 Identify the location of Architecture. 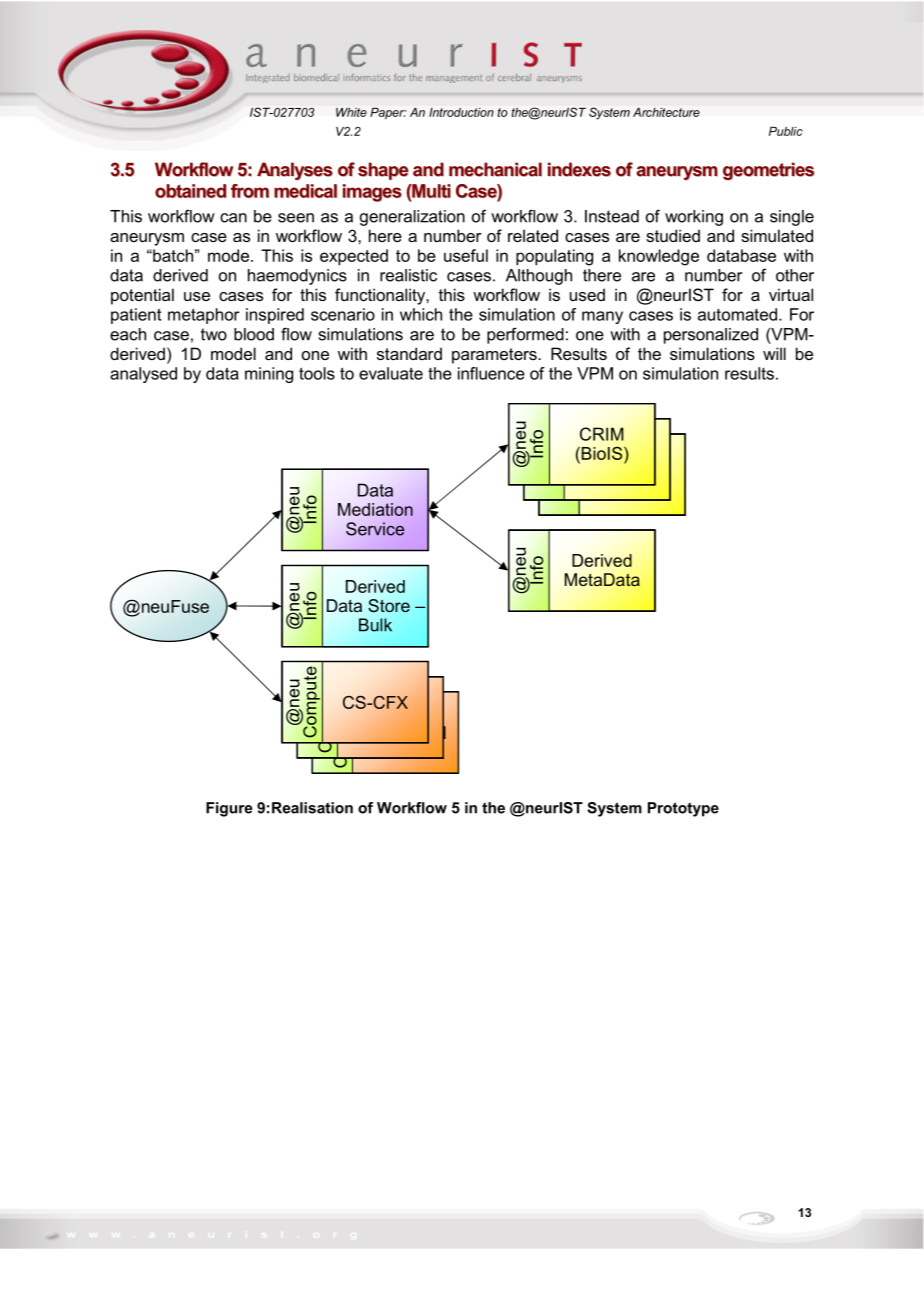
(666, 112).
